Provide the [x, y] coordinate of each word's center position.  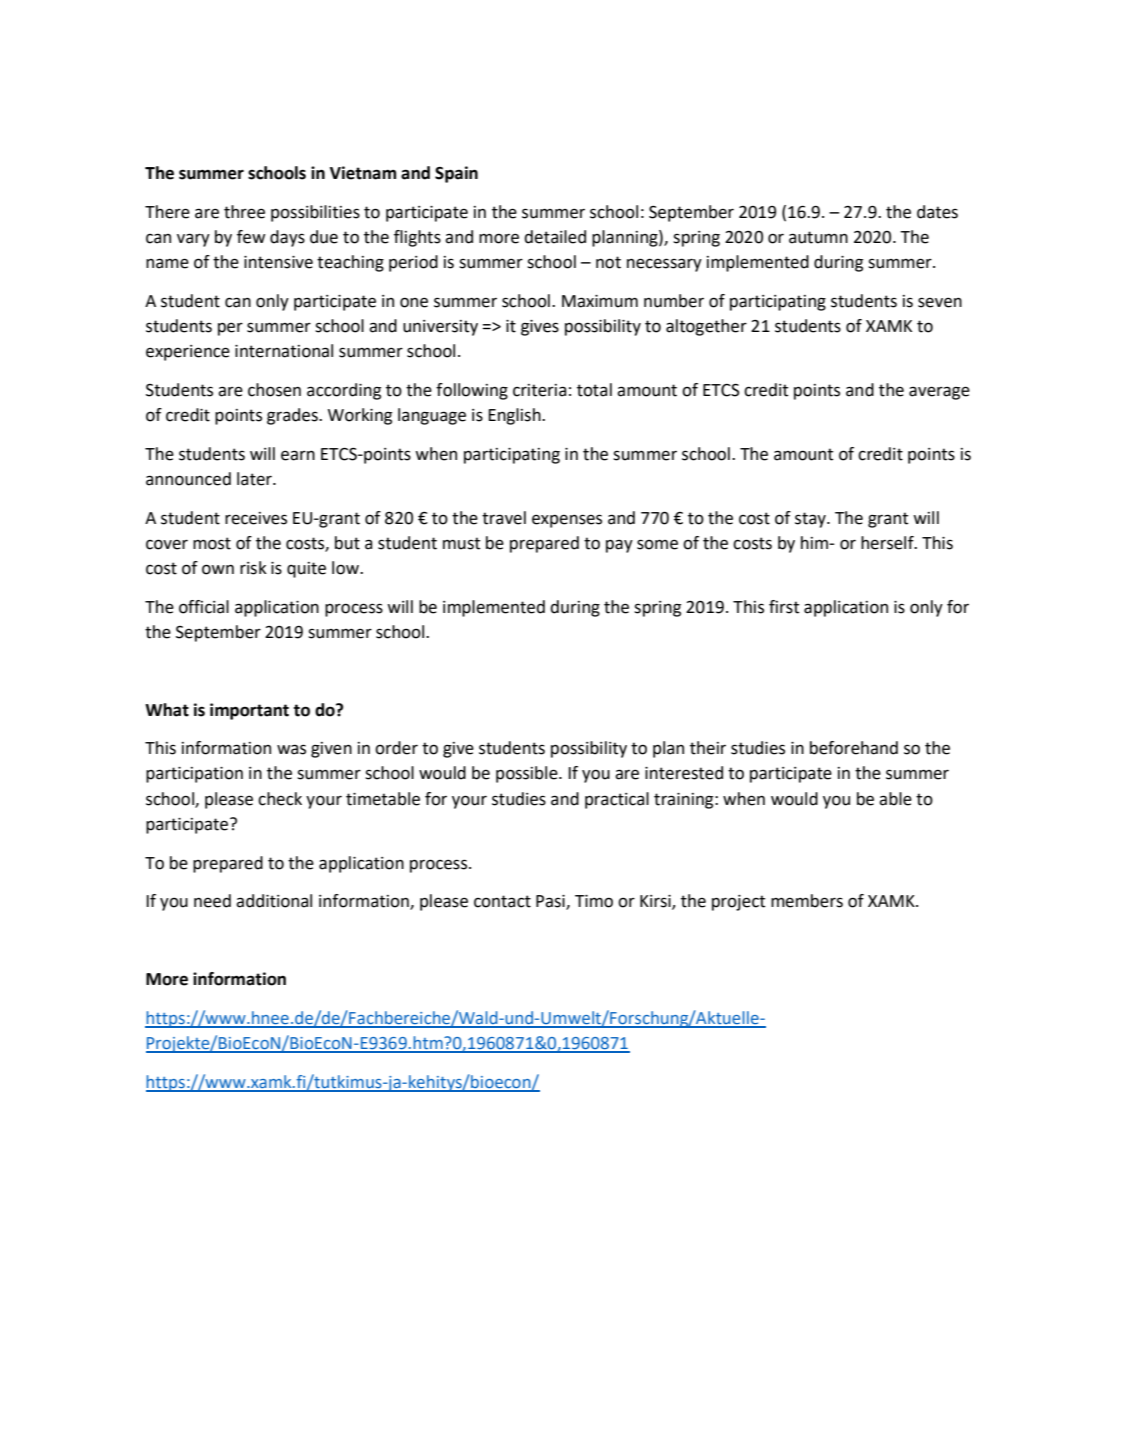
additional [274, 901]
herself [888, 543]
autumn [818, 237]
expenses [567, 521]
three [244, 212]
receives [256, 518]
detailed [555, 237]
